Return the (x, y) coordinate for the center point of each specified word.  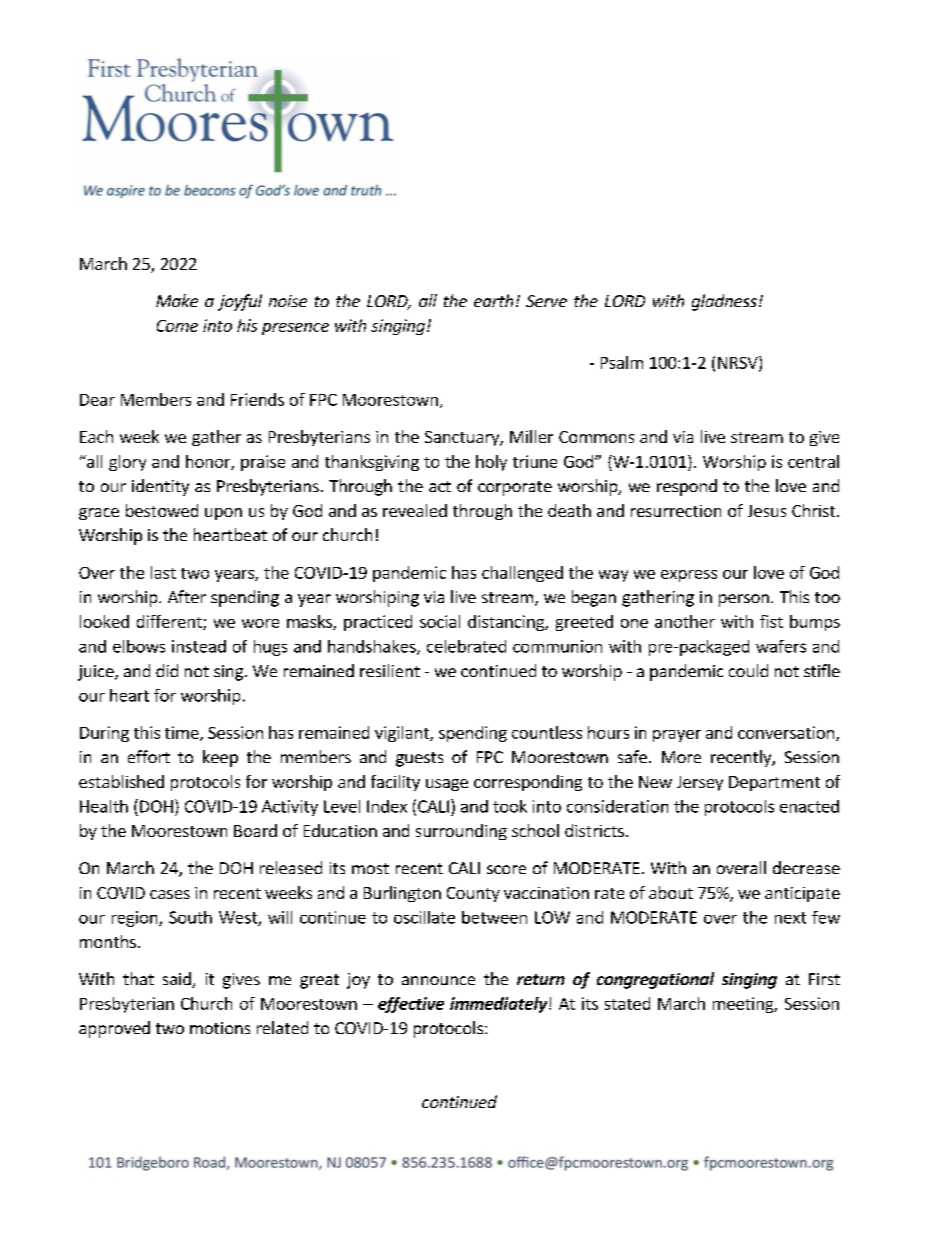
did (167, 670)
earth (493, 300)
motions (220, 1028)
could (748, 670)
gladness (724, 302)
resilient (390, 670)
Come (177, 326)
